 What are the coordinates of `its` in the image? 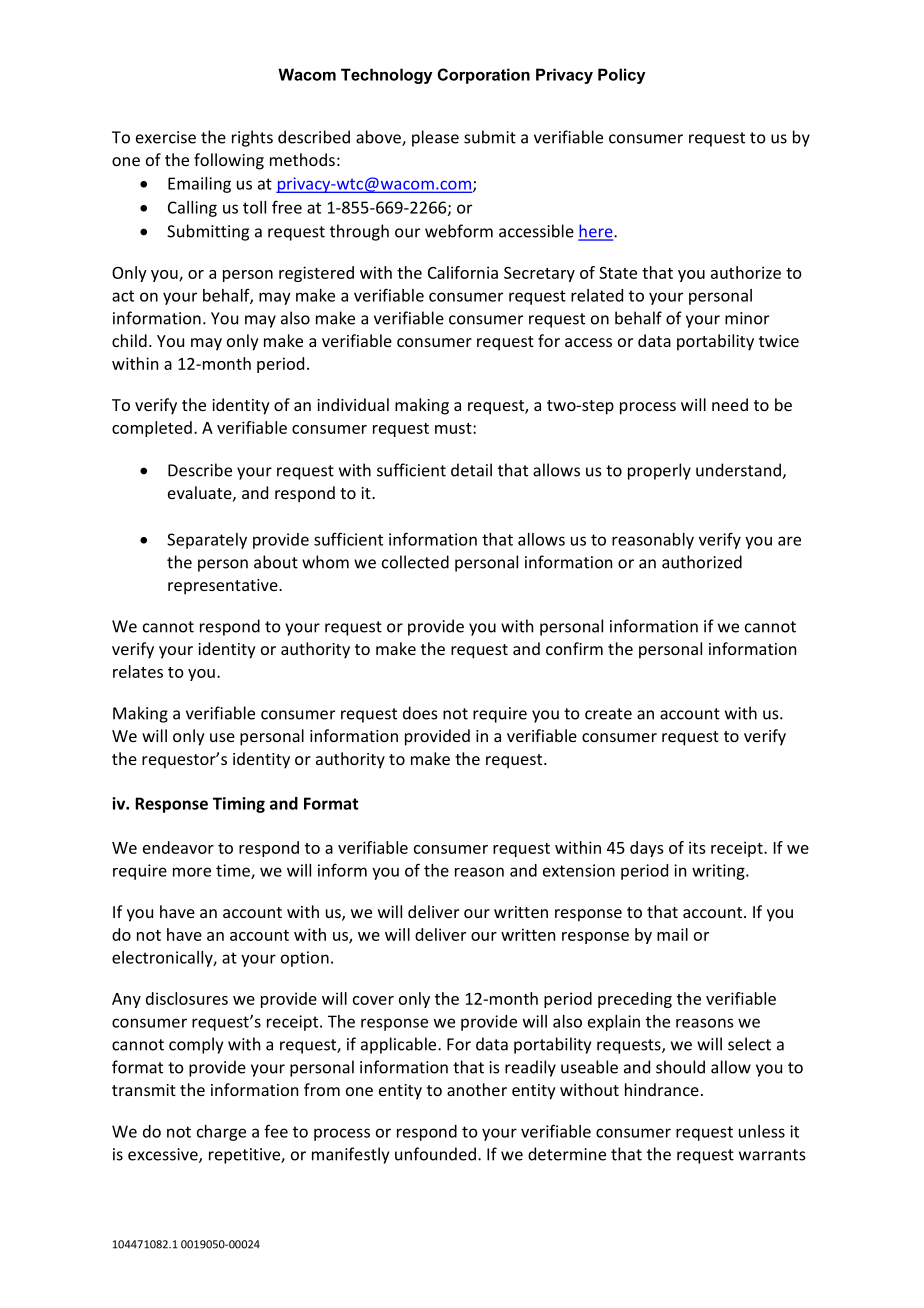 It's located at (697, 847).
